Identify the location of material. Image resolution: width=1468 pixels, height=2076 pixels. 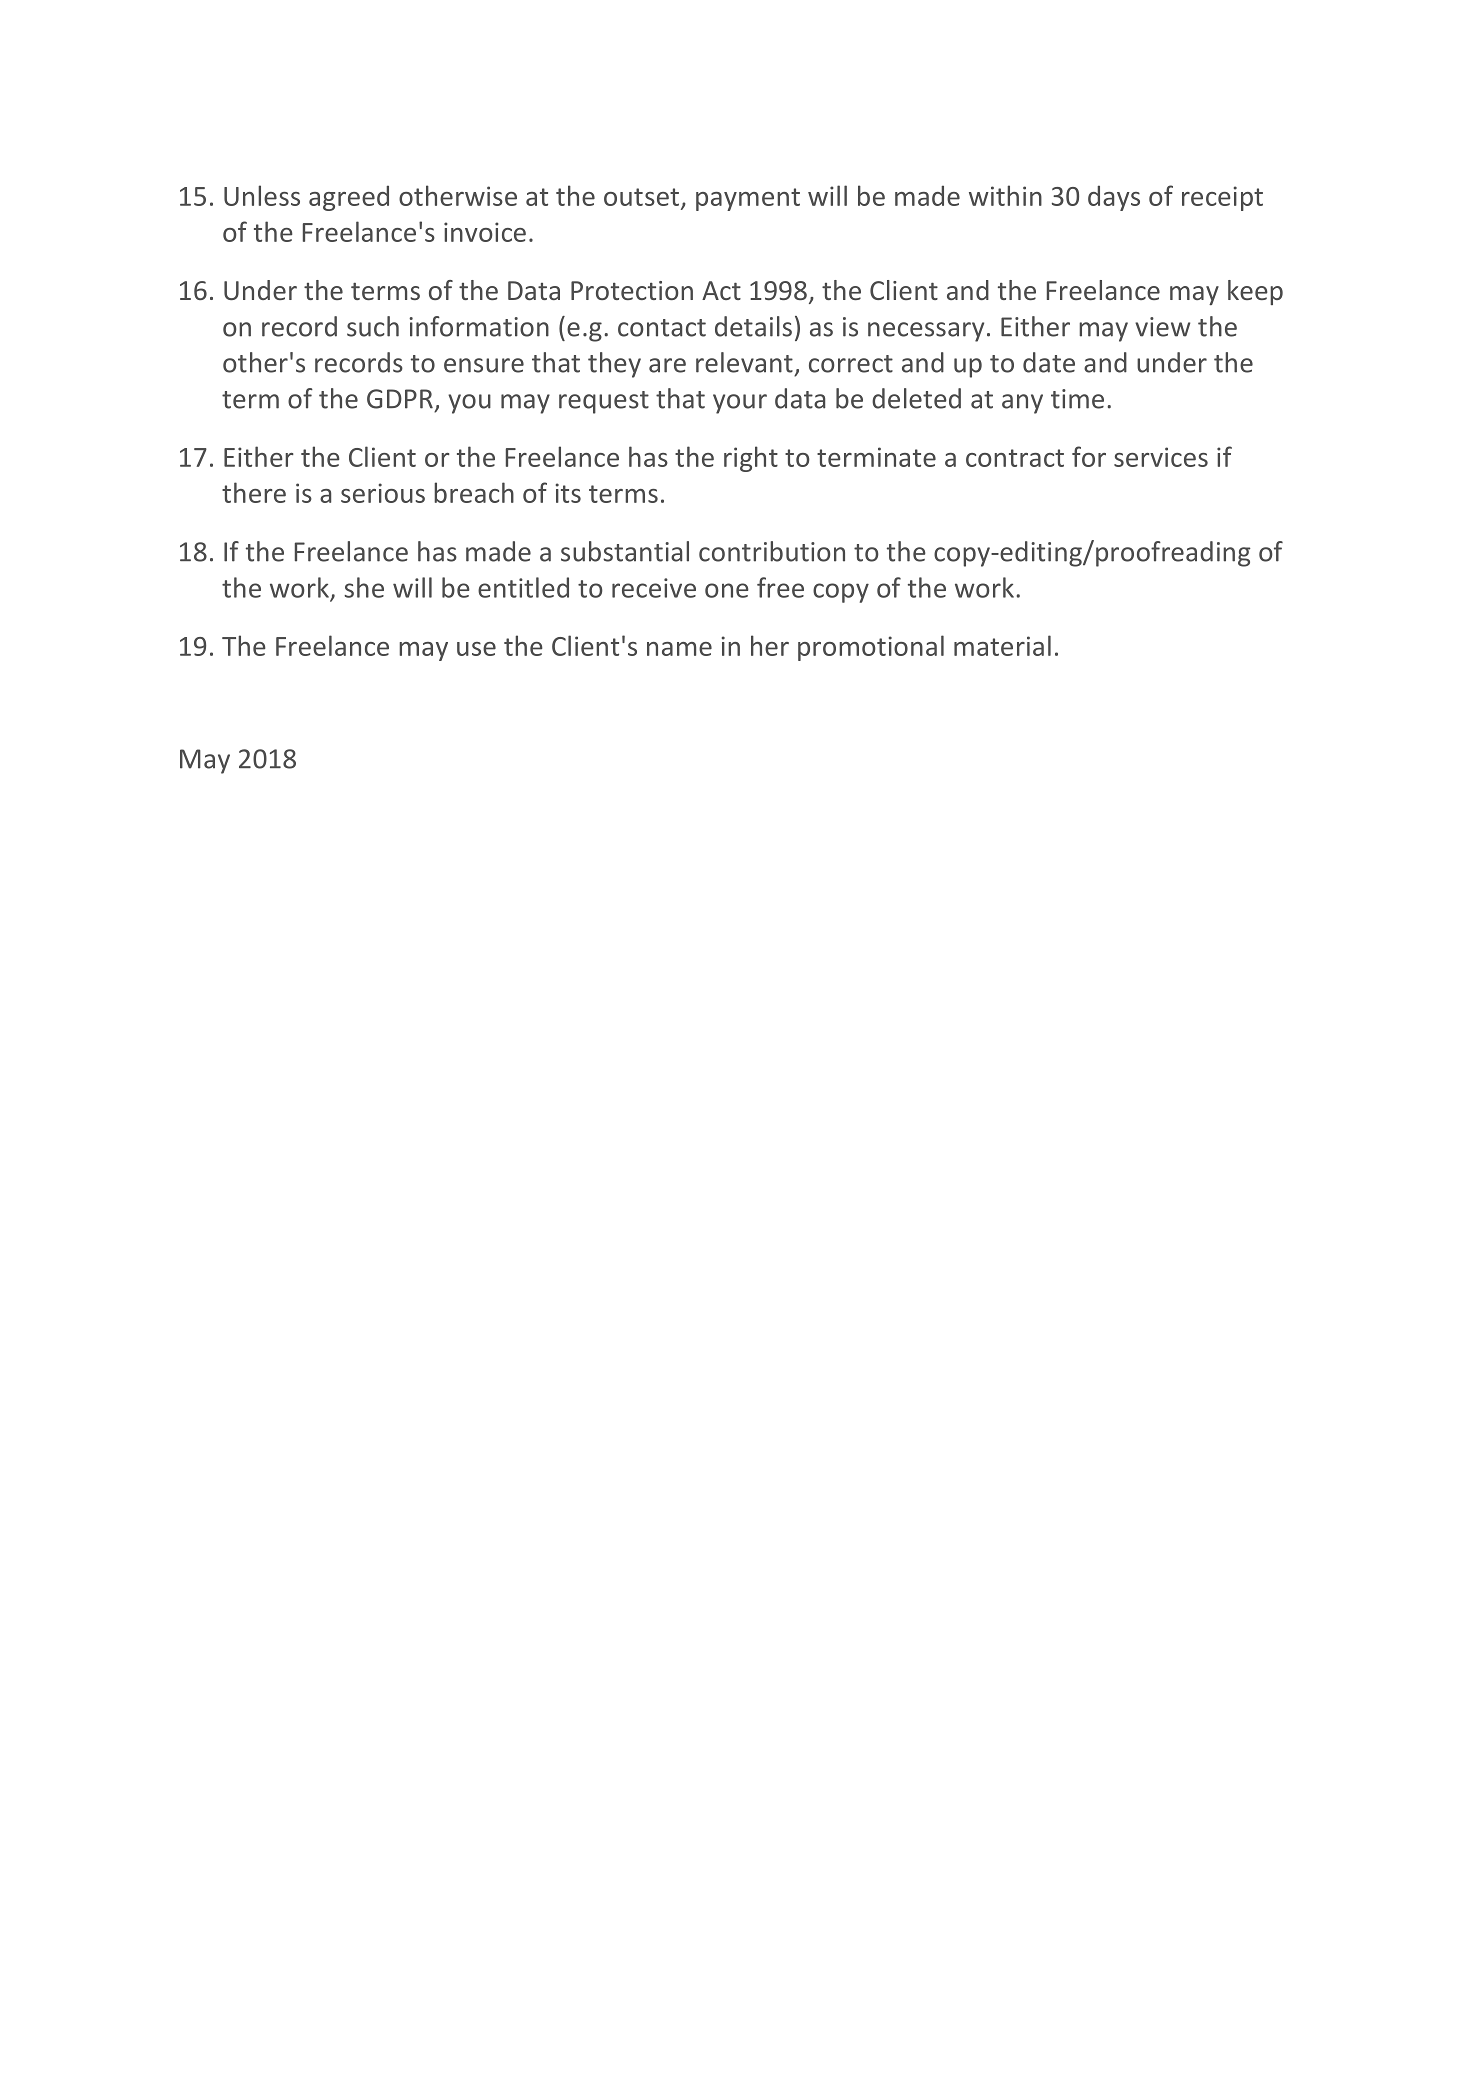
(1002, 645).
